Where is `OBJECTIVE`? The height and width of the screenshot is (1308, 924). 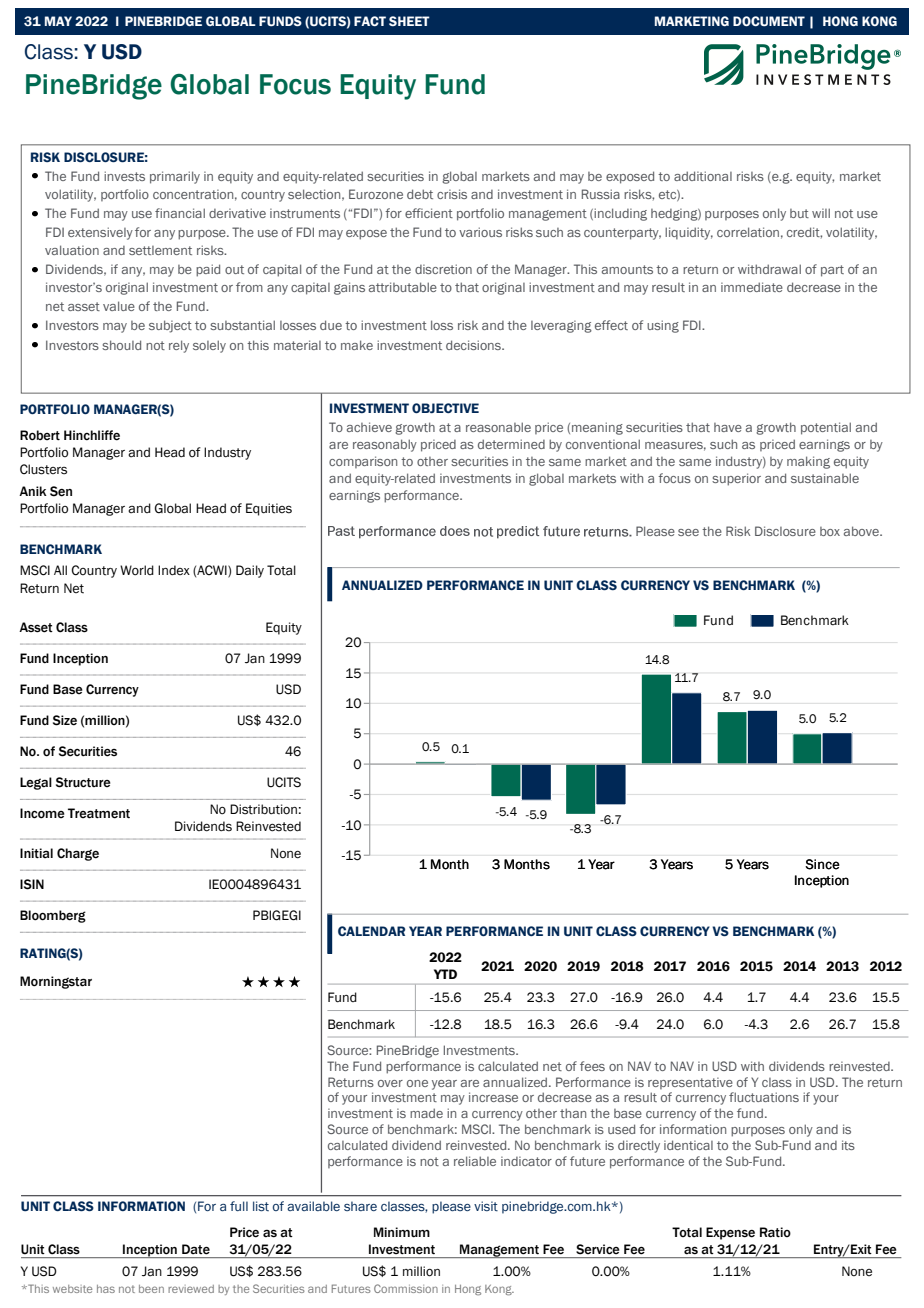
OBJECTIVE is located at coordinates (445, 408).
